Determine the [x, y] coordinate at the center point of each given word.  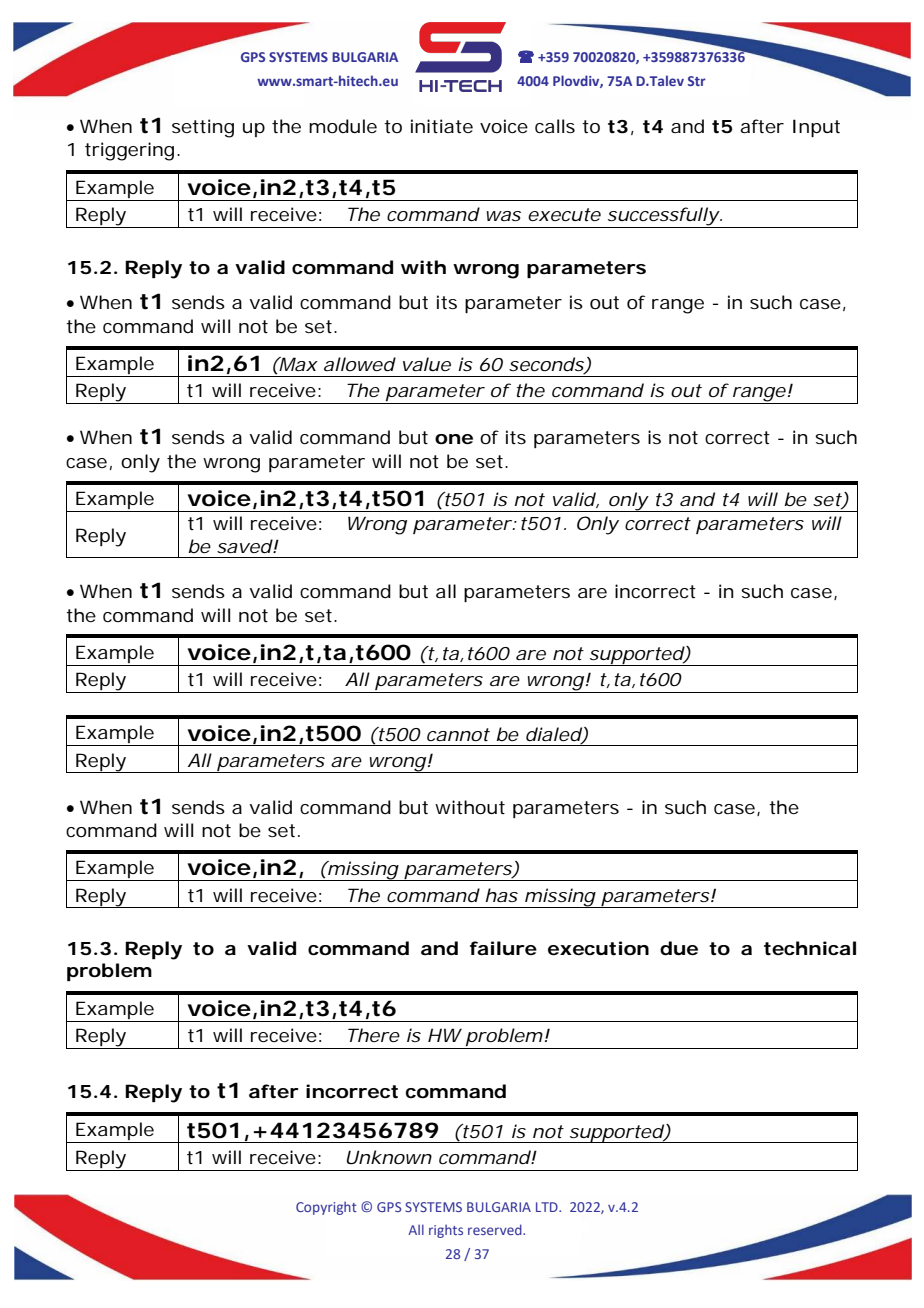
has [501, 895]
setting [203, 128]
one [454, 439]
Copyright [326, 1208]
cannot [458, 734]
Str [697, 81]
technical [810, 948]
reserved [496, 1229]
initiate [442, 126]
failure [503, 948]
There [374, 1035]
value [427, 364]
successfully [662, 217]
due [679, 948]
